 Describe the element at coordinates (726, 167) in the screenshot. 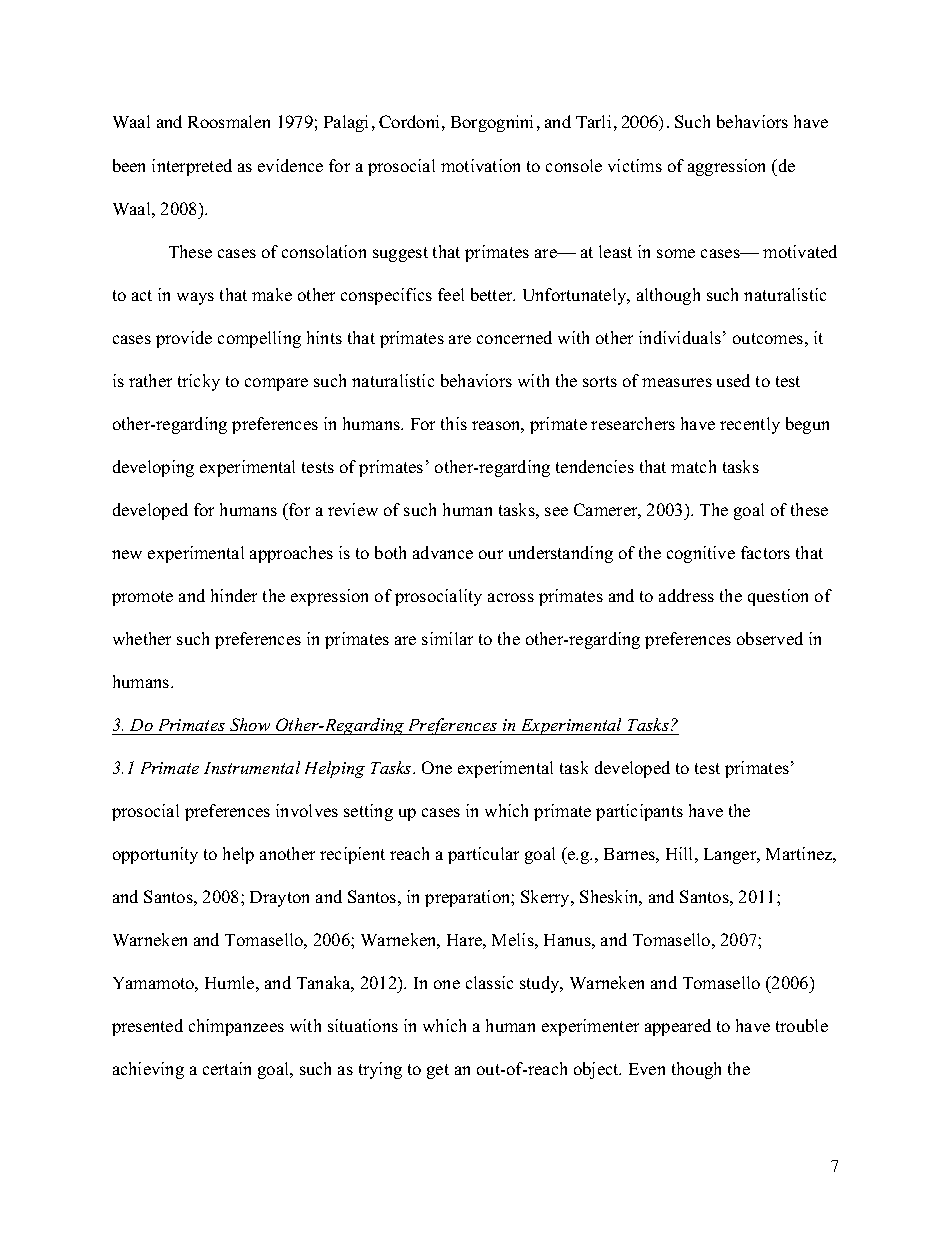

I see `aggression` at that location.
